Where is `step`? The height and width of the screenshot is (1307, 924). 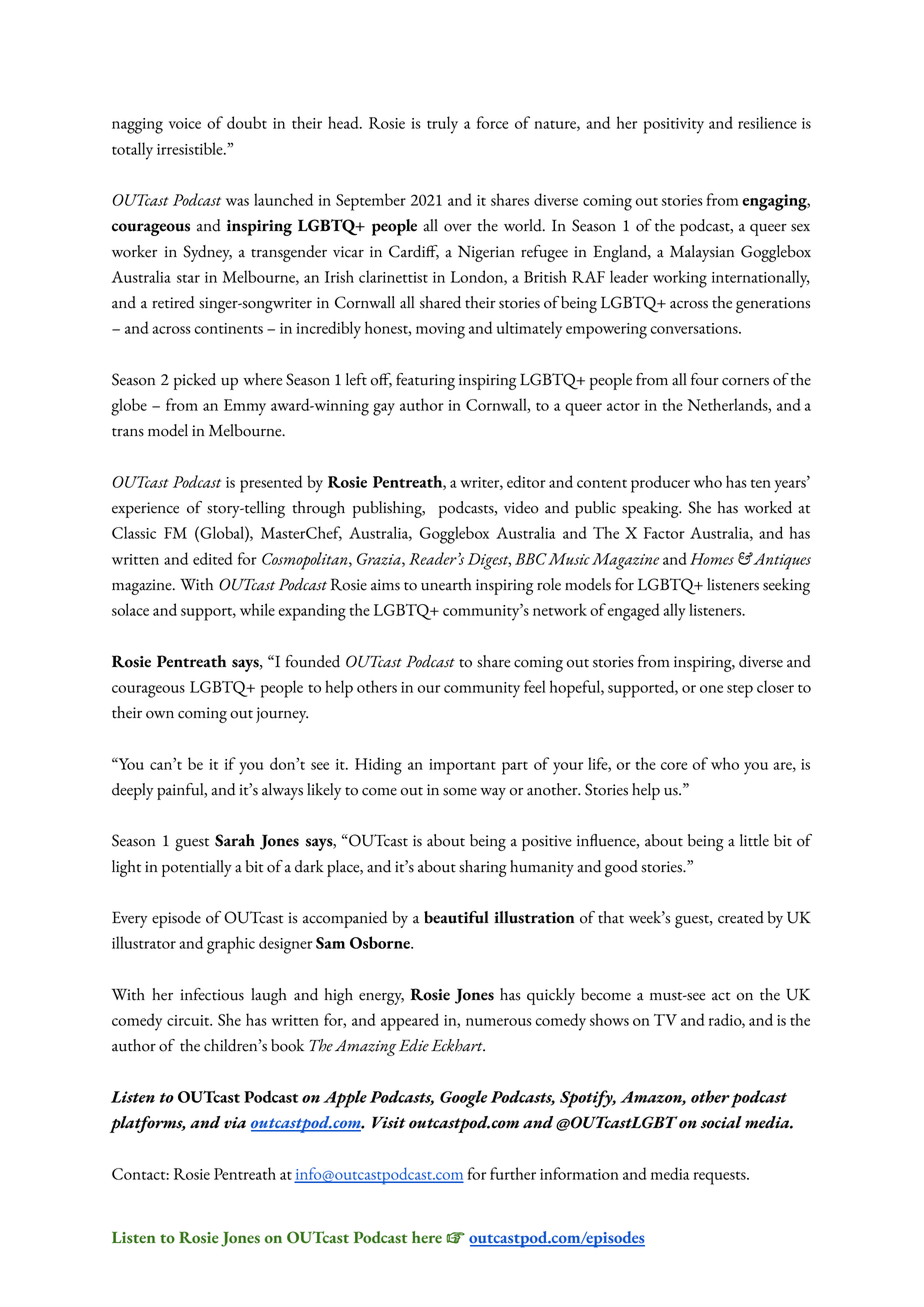 step is located at coordinates (740, 691).
